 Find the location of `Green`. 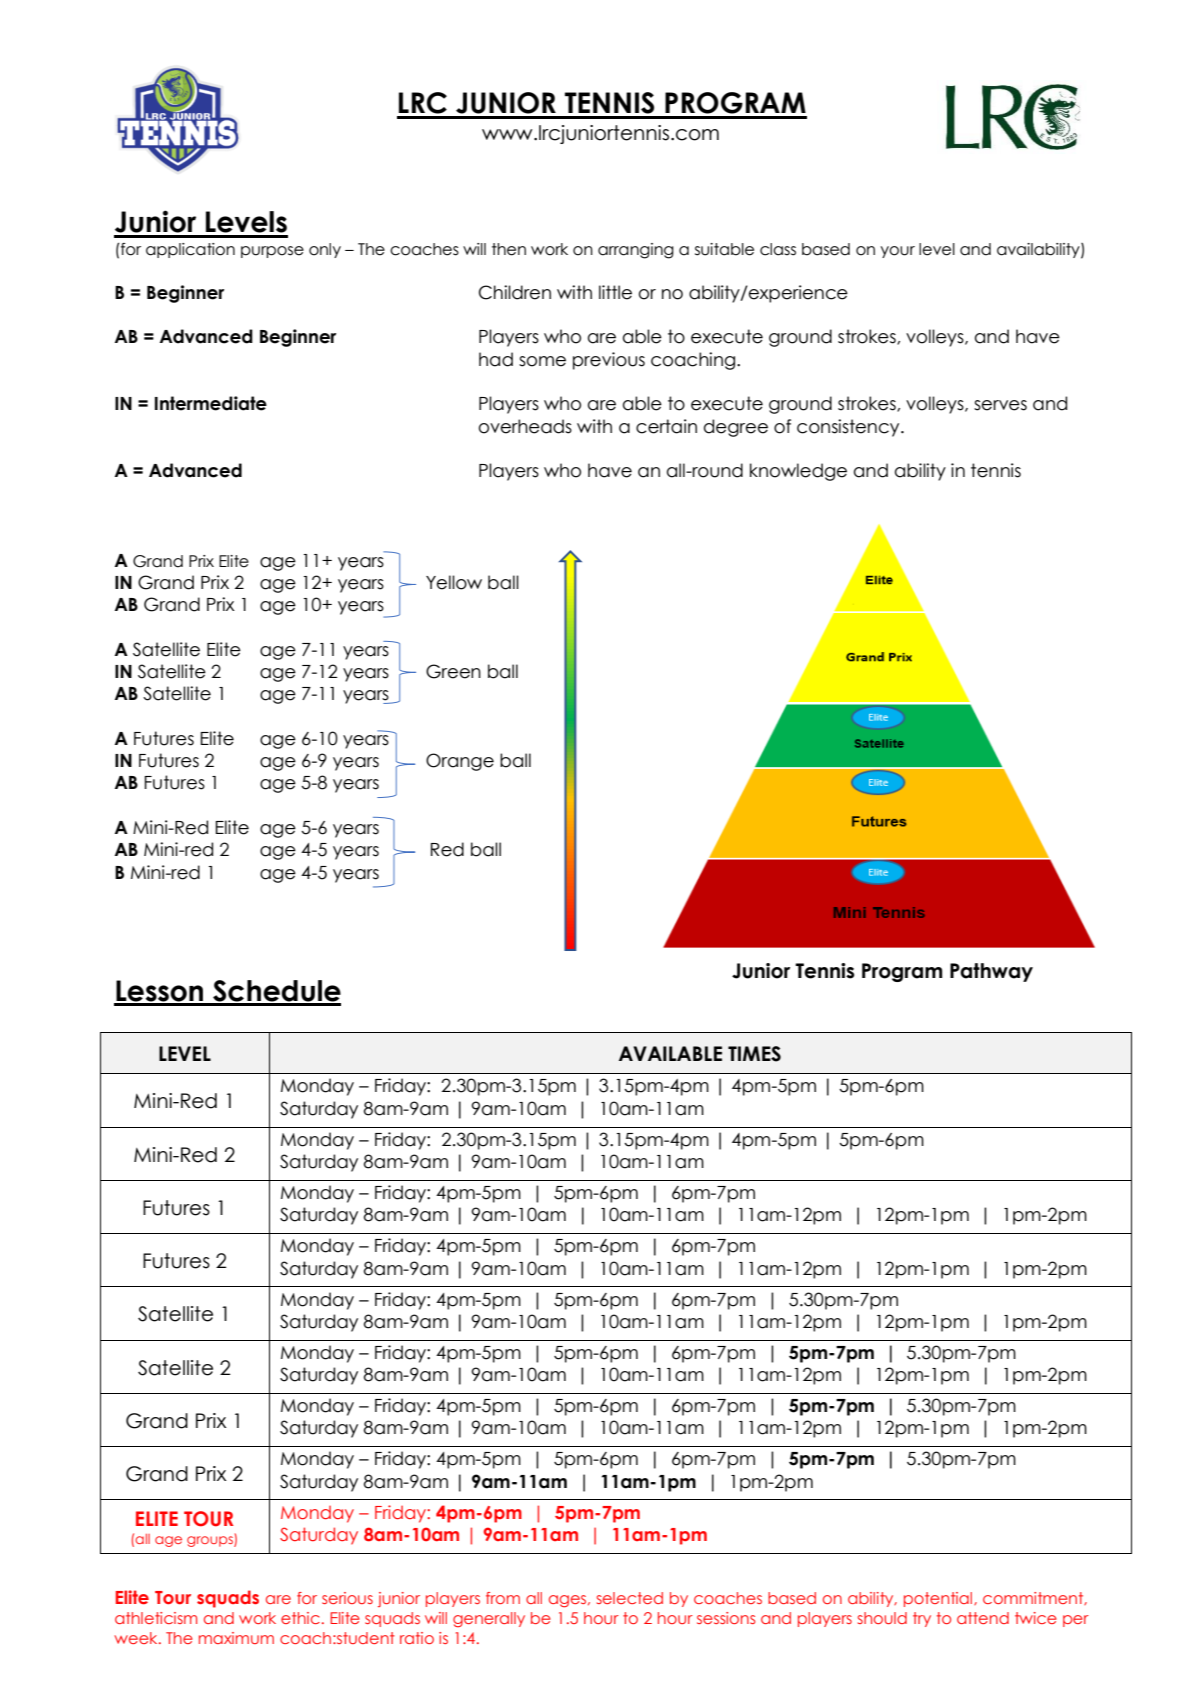

Green is located at coordinates (453, 671).
